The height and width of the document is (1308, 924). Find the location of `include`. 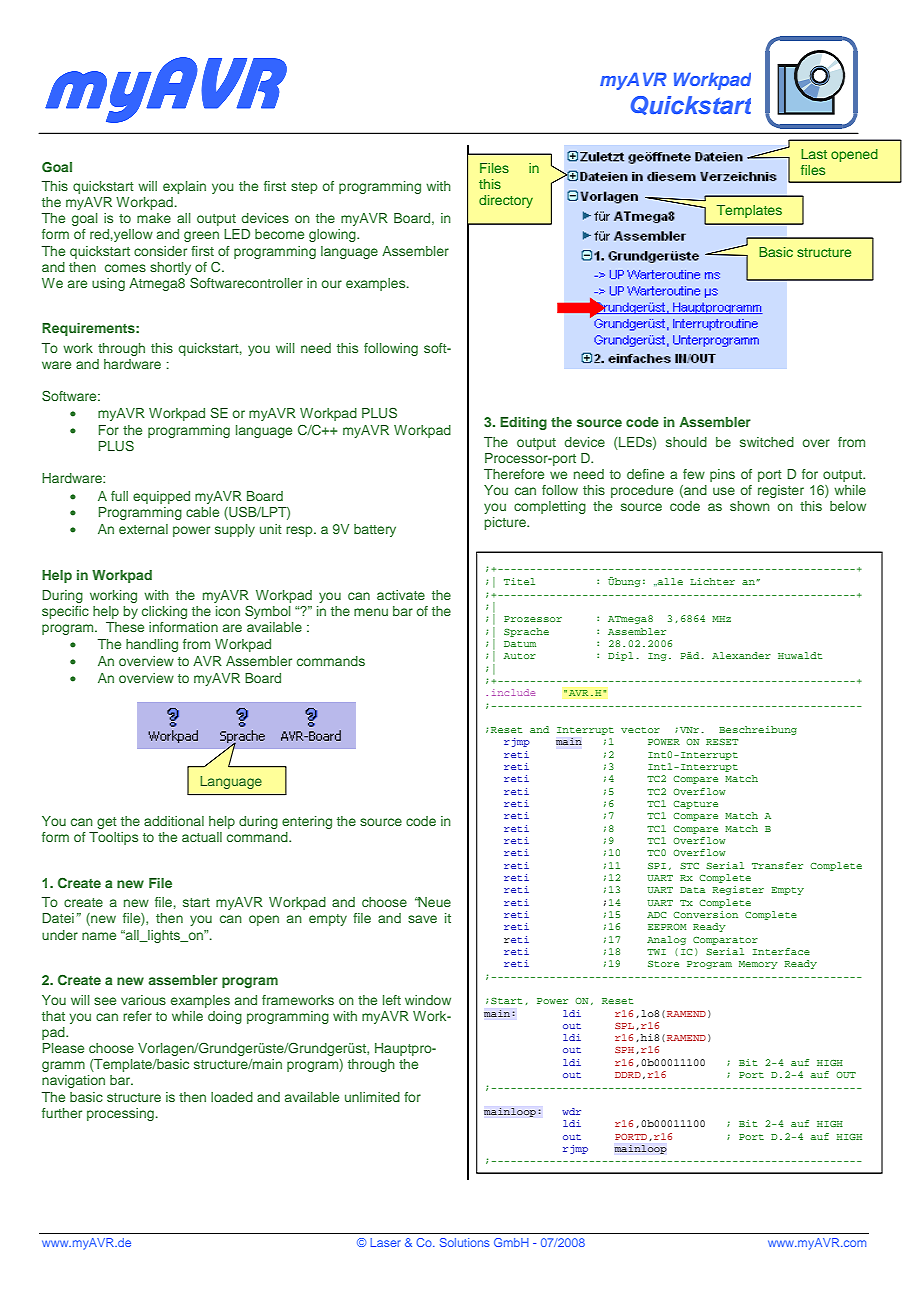

include is located at coordinates (513, 692).
